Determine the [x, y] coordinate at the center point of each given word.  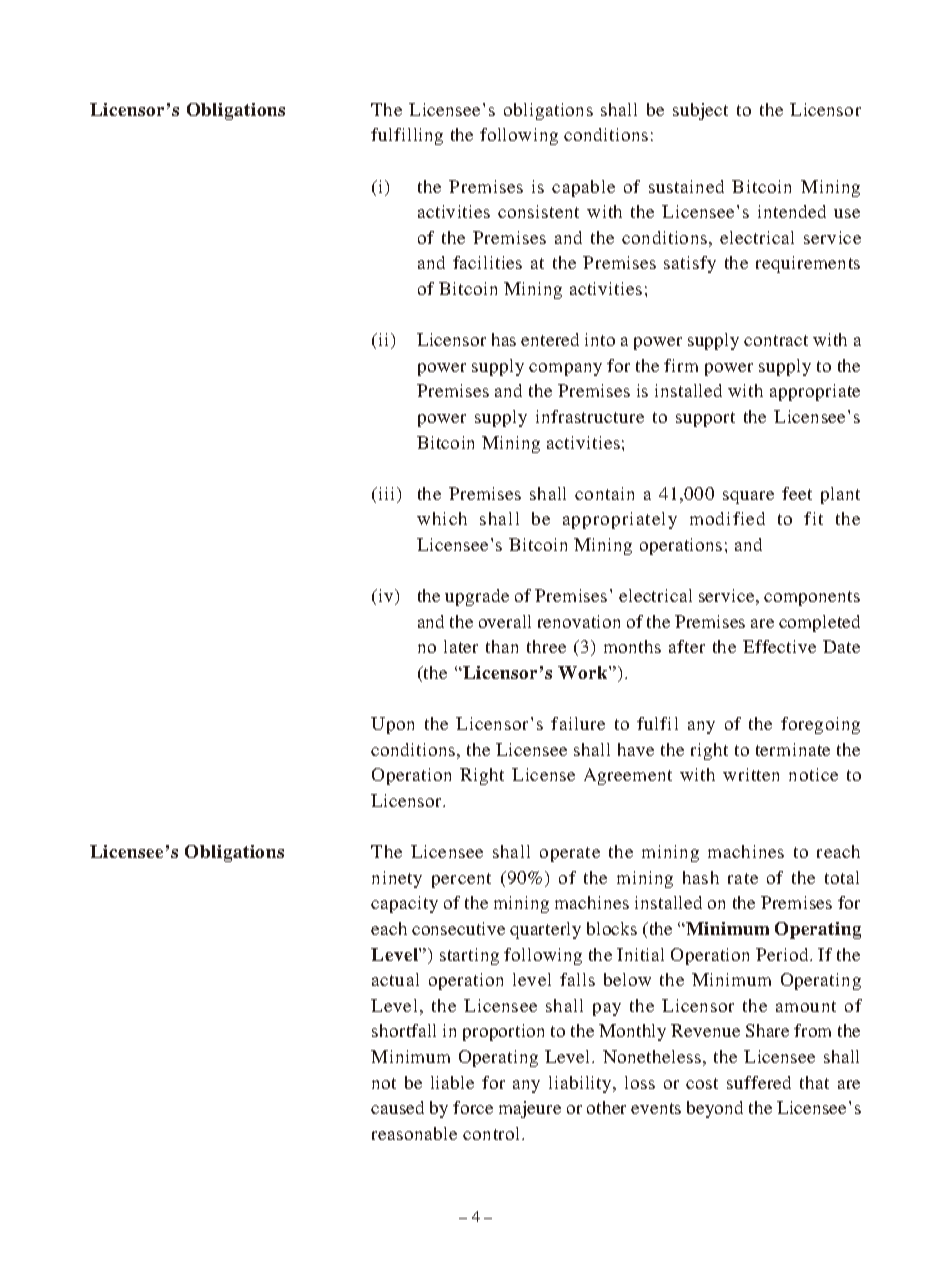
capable [583, 188]
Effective [779, 646]
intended [792, 211]
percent [461, 880]
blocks [612, 928]
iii [387, 495]
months [632, 646]
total [842, 877]
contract [776, 340]
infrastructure [590, 416]
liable [452, 1082]
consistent [538, 211]
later [461, 646]
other [606, 1107]
